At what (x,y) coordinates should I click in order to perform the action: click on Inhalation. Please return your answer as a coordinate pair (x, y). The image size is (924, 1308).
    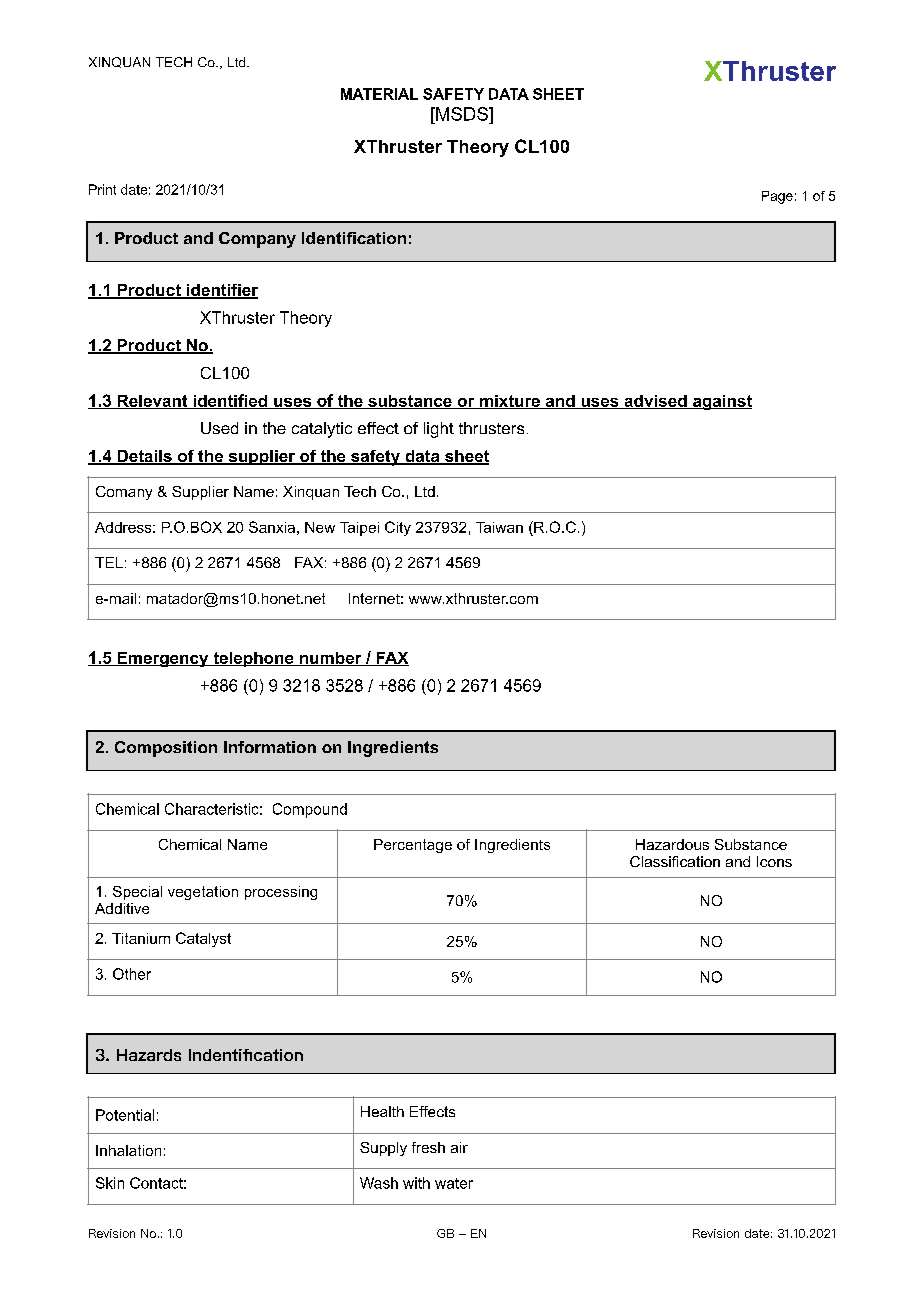
    Looking at the image, I should click on (128, 1150).
